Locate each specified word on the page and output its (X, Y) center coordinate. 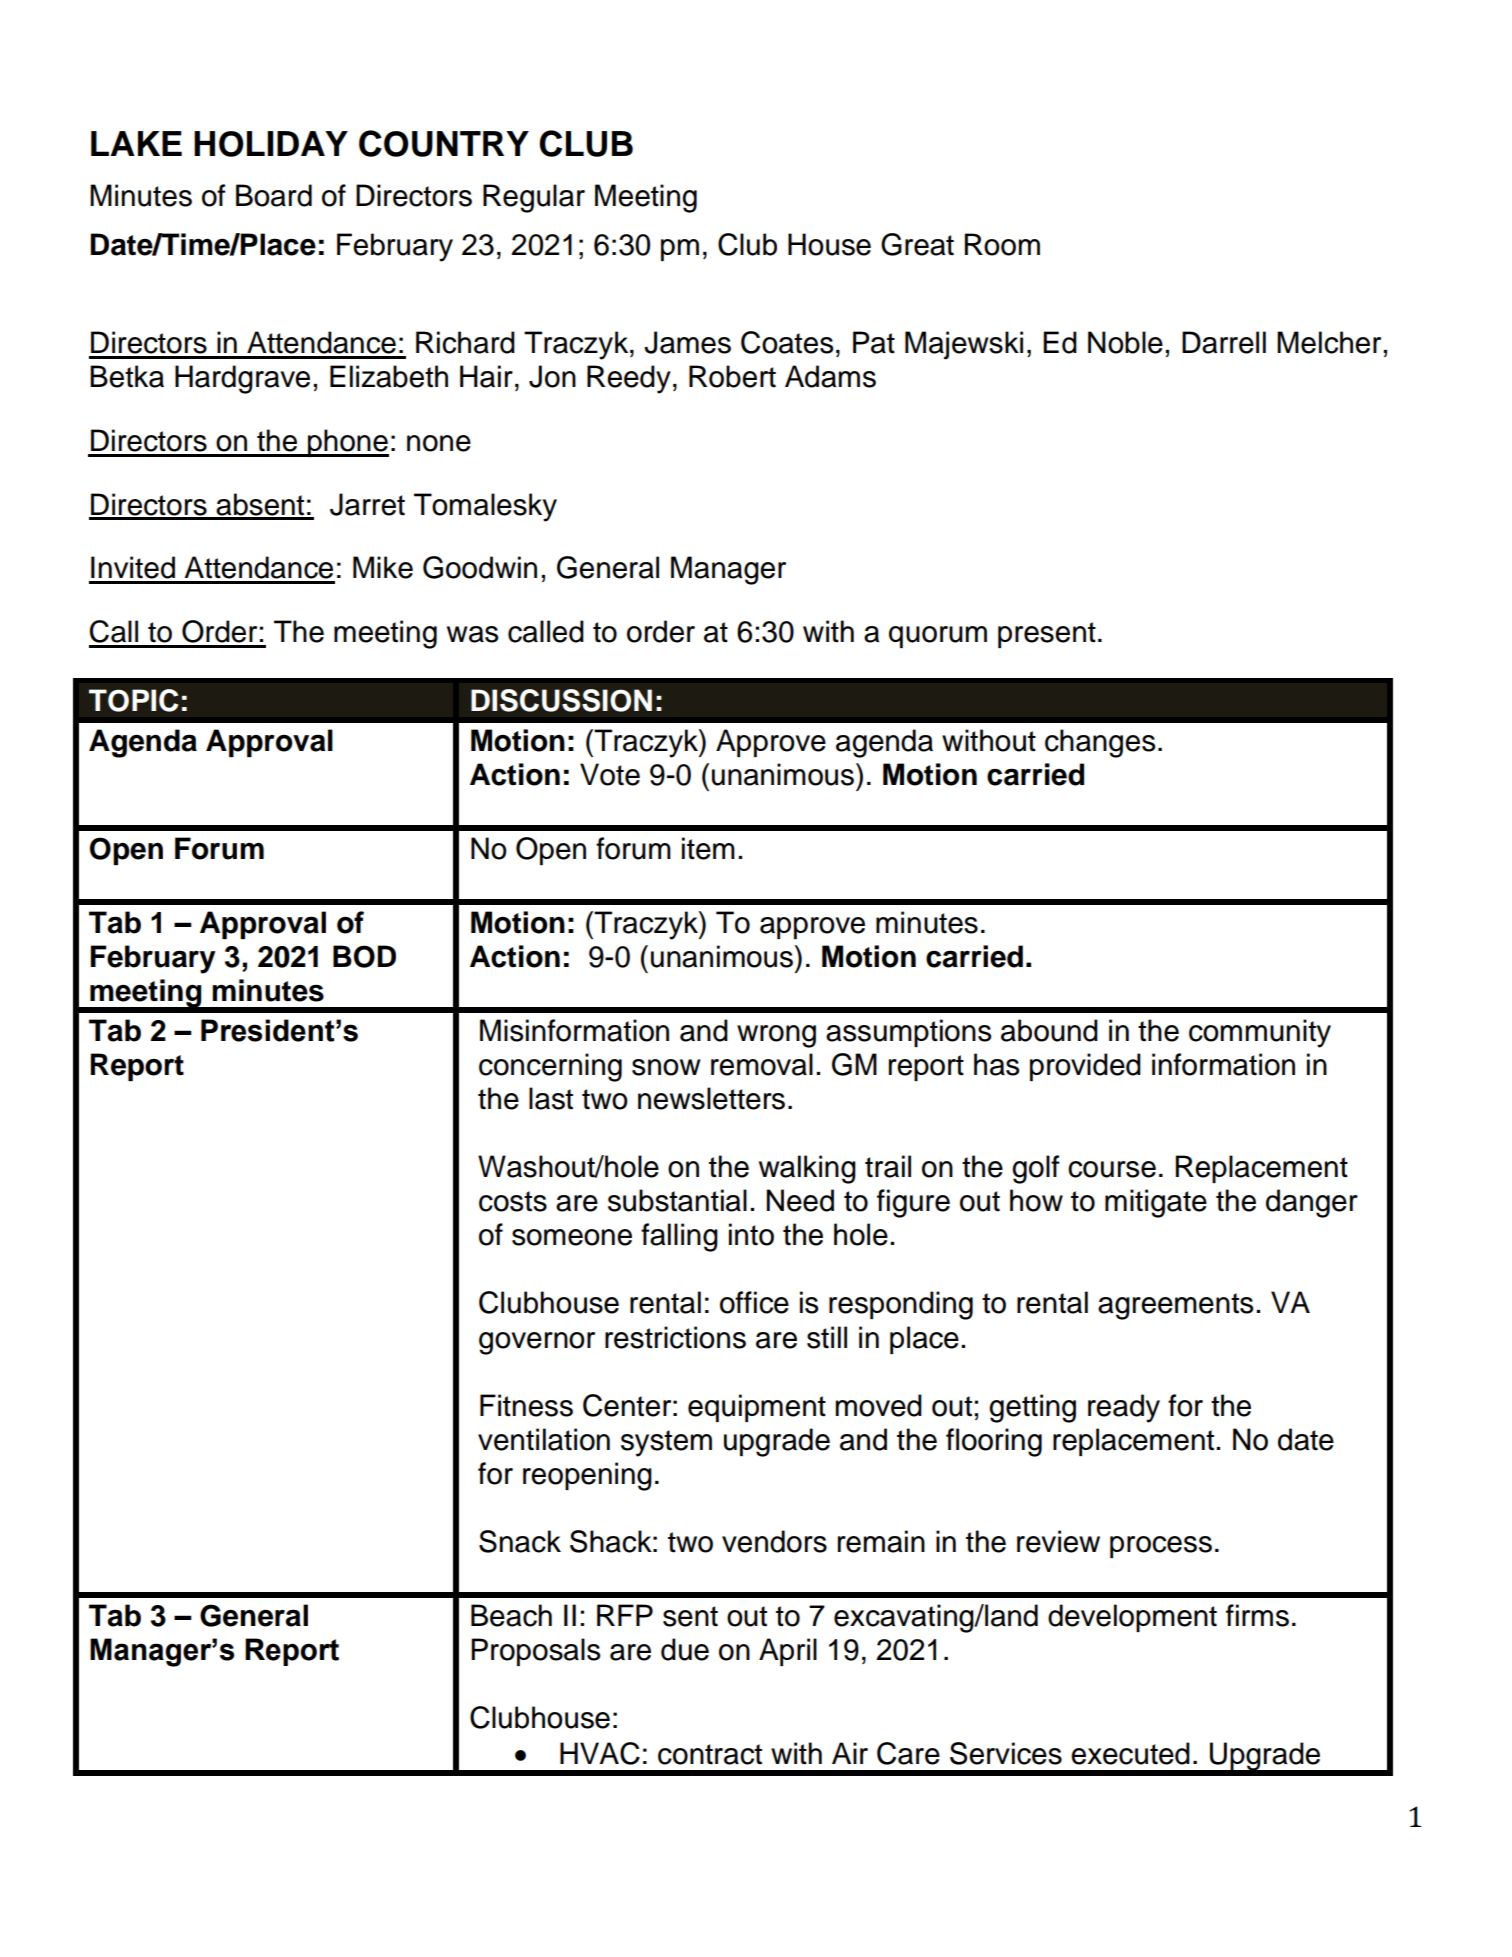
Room (1002, 244)
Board (274, 195)
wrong (776, 1036)
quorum (938, 637)
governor (537, 1343)
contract (710, 1754)
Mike (383, 567)
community (1260, 1033)
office (754, 1302)
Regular (534, 198)
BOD (364, 956)
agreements (1175, 1306)
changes (1100, 743)
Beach (511, 1615)
